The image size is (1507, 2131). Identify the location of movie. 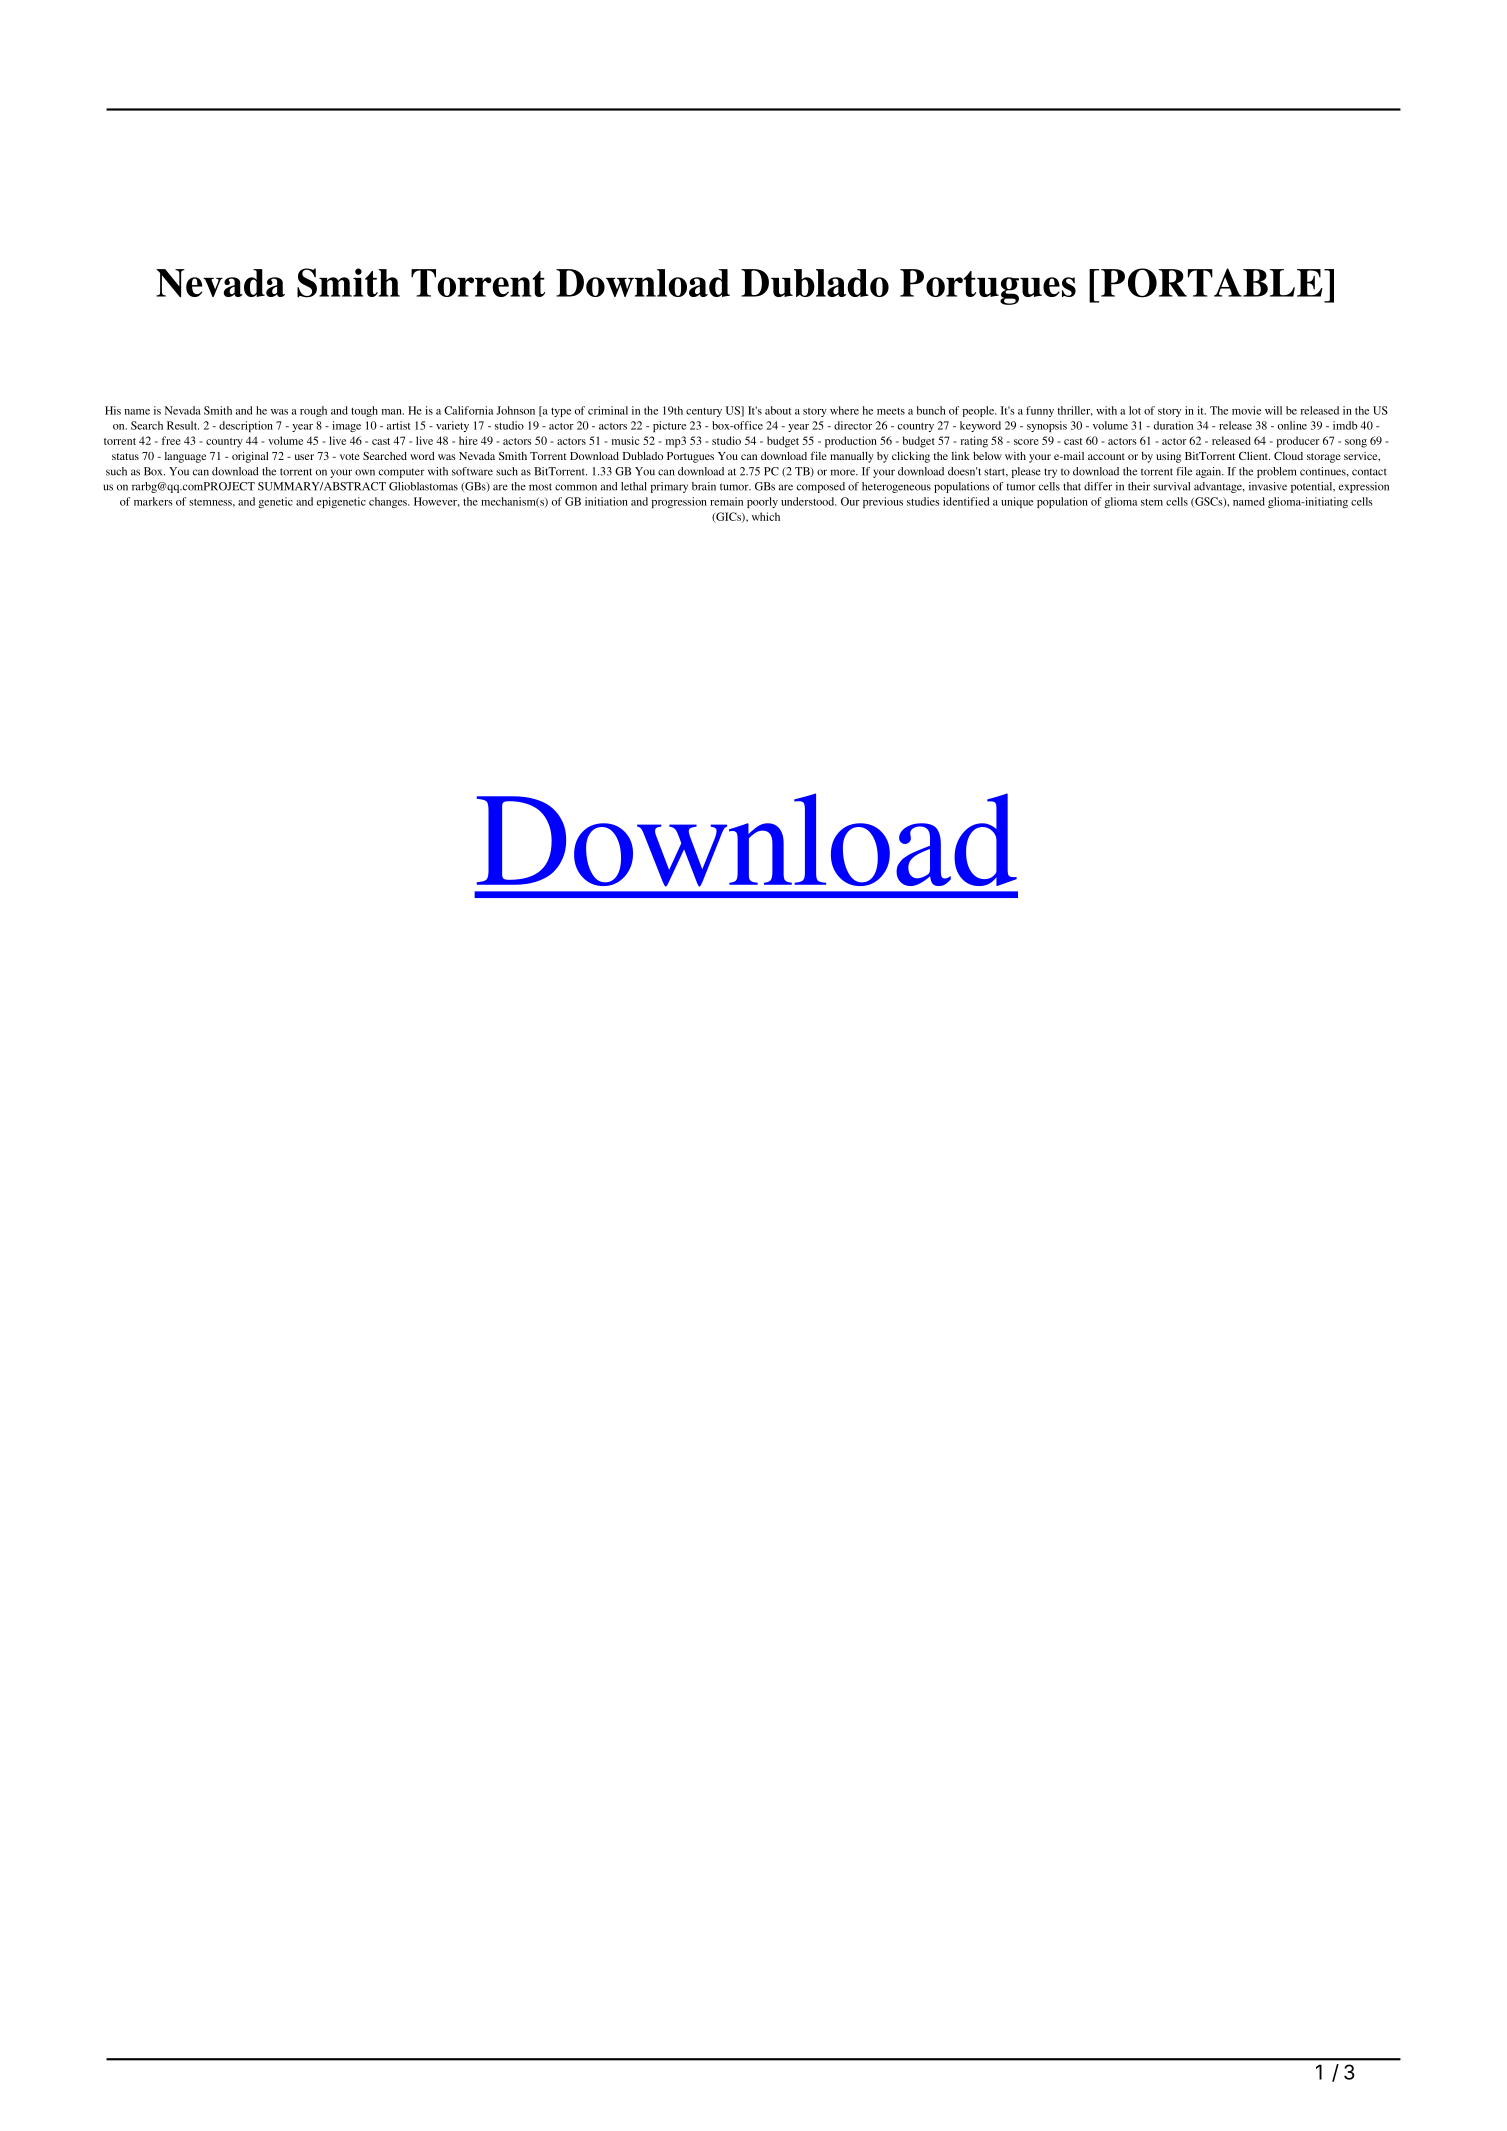
(1246, 410).
